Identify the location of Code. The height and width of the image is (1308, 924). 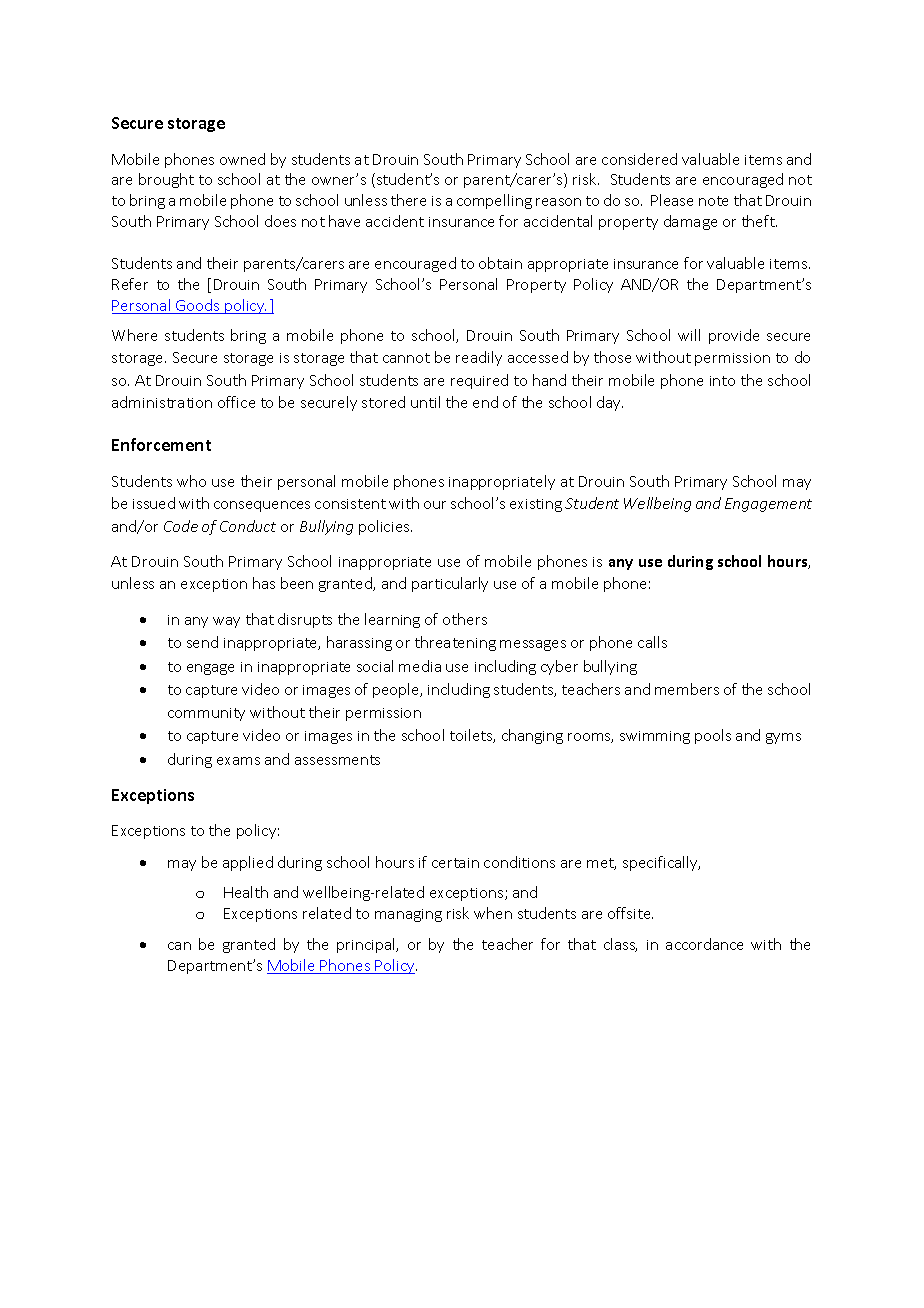
(181, 526).
